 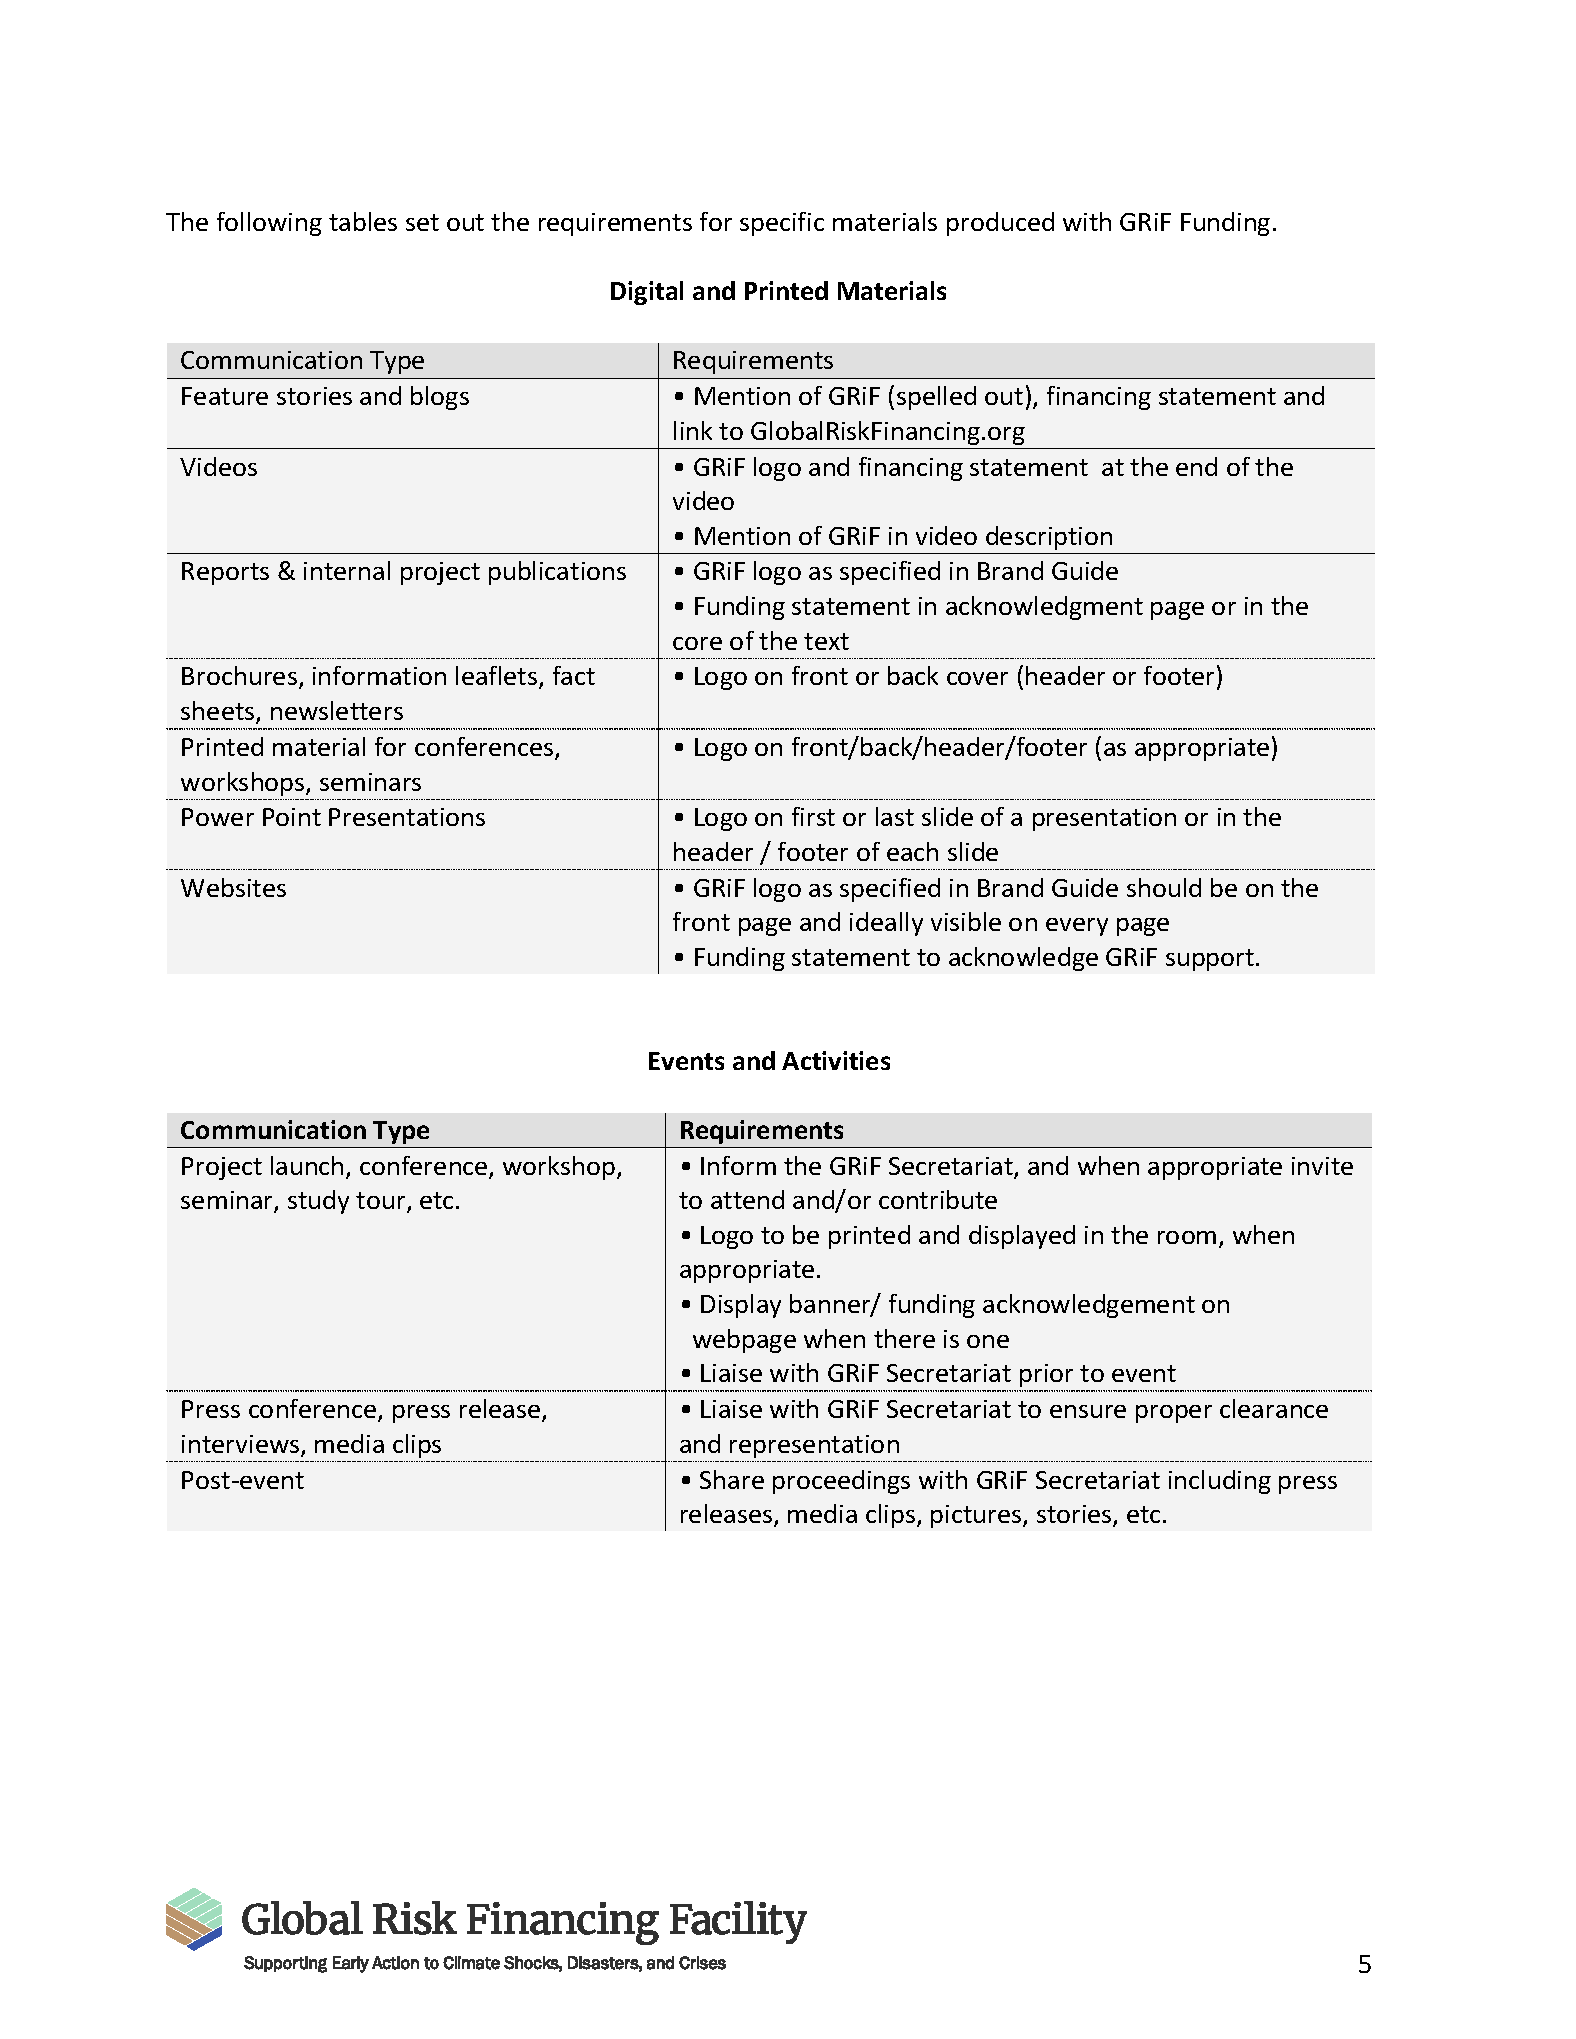 I want to click on Point, so click(x=292, y=817).
